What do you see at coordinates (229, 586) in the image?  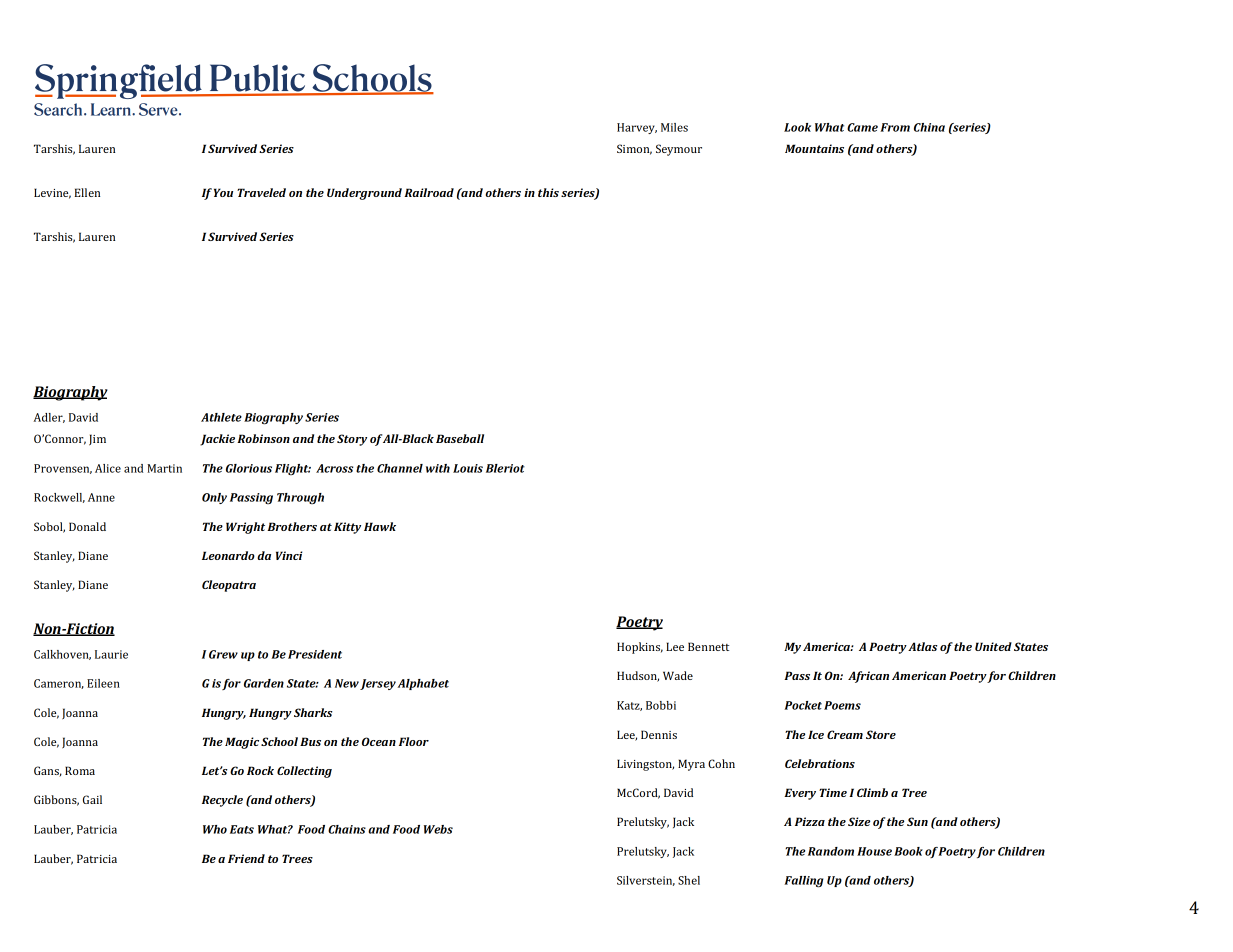 I see `Cleopatra` at bounding box center [229, 586].
